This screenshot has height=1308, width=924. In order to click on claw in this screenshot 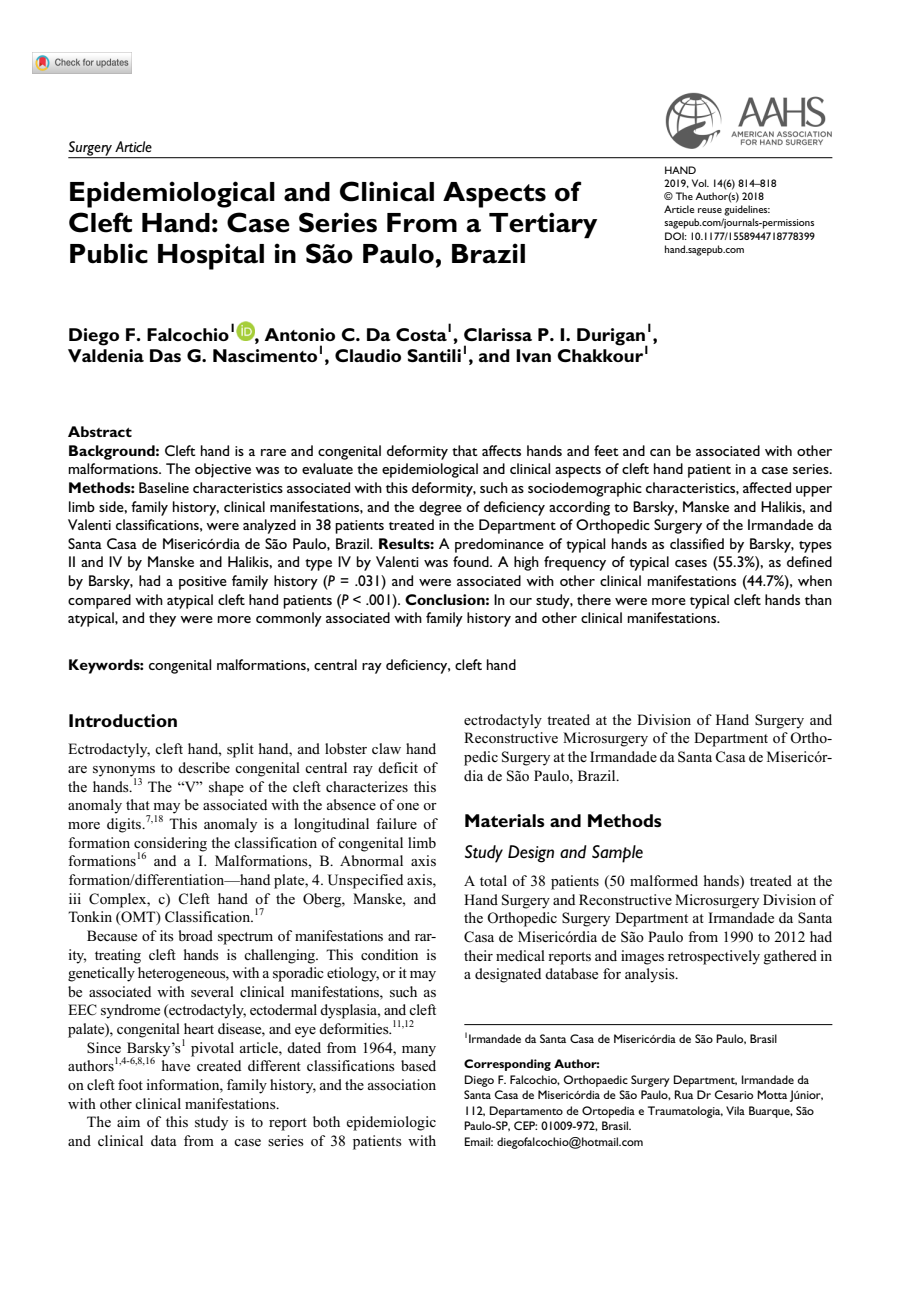, I will do `click(386, 748)`.
